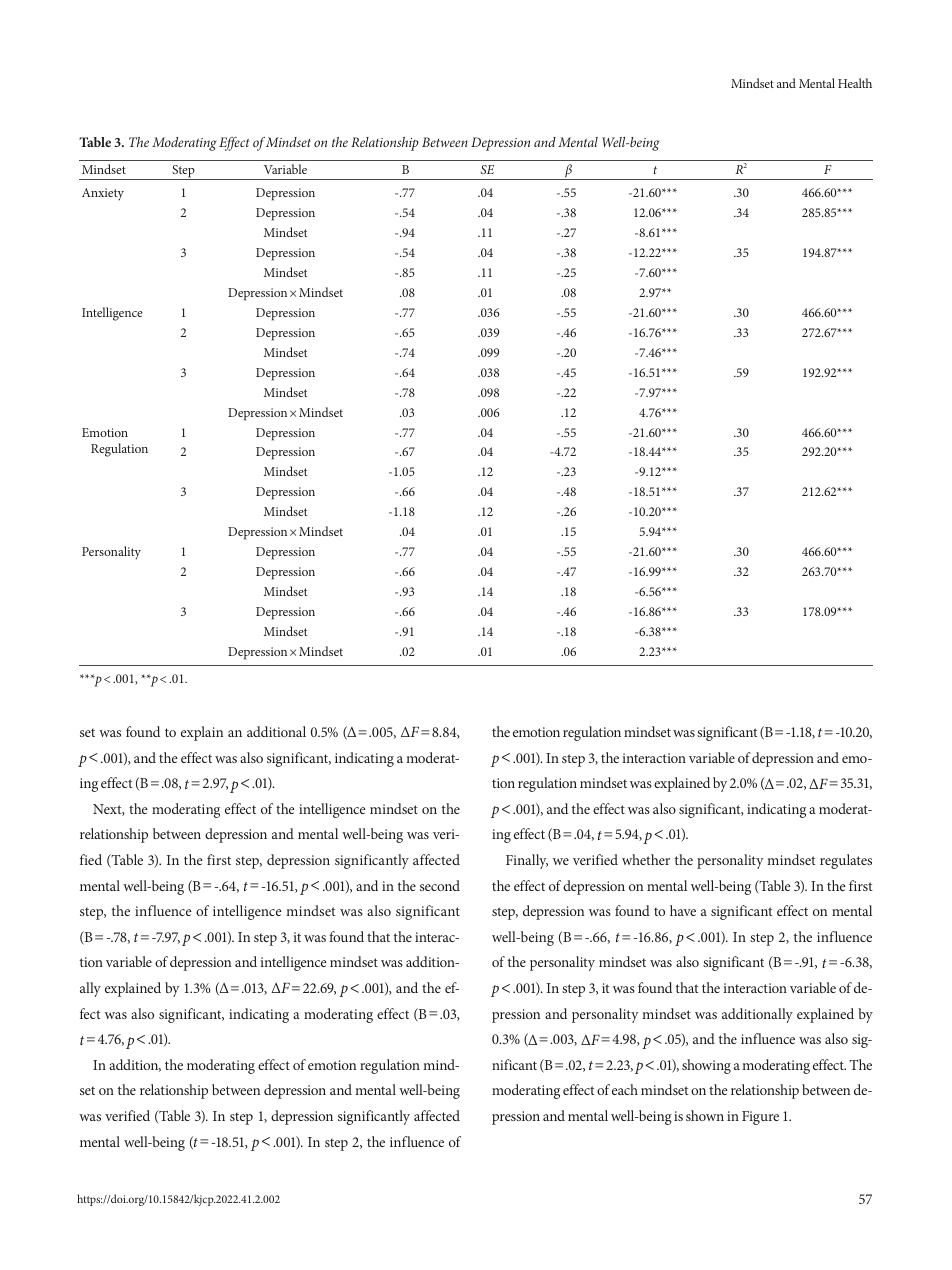  Describe the element at coordinates (706, 1066) in the screenshot. I see `showing` at that location.
